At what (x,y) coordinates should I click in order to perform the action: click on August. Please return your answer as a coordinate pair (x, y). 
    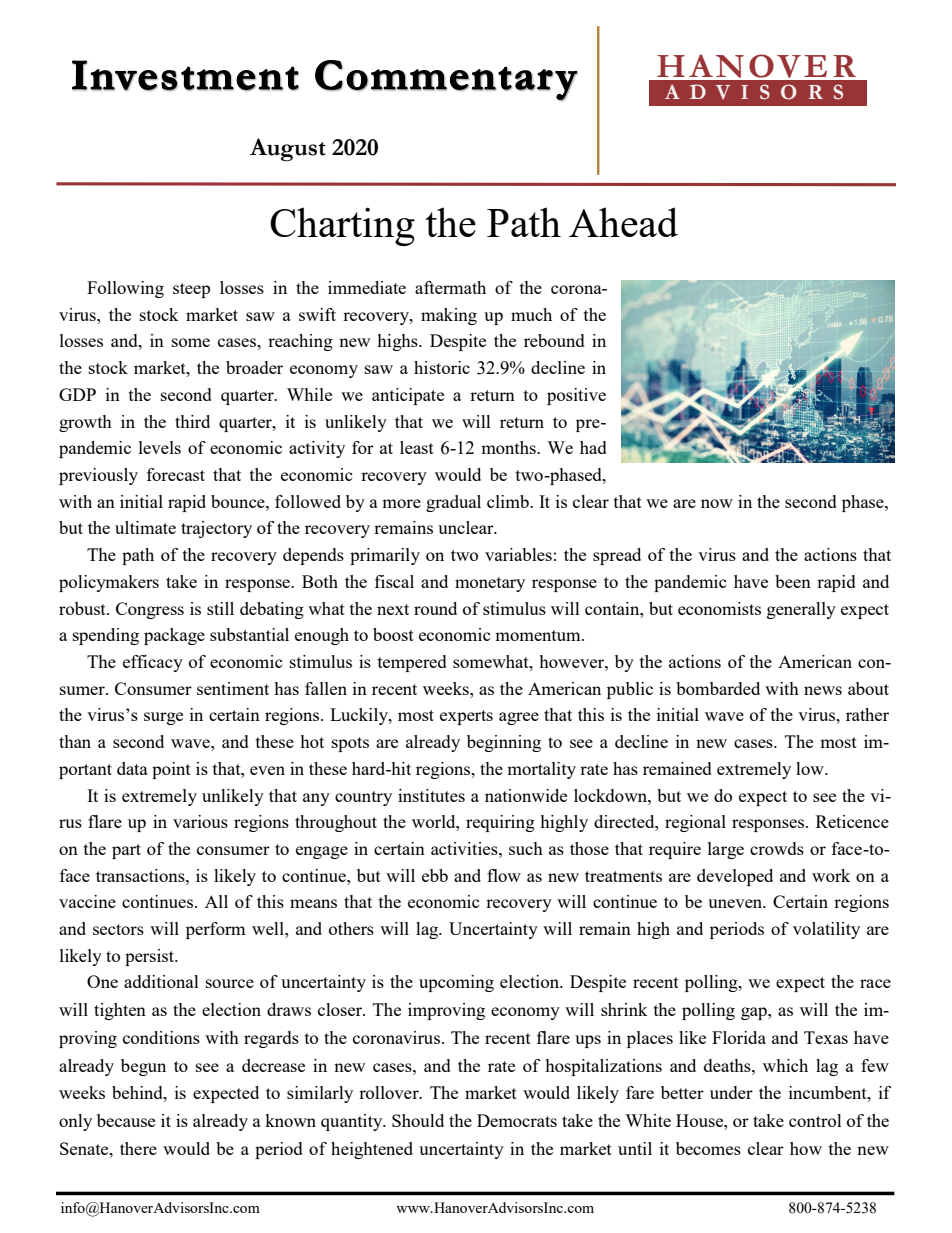
    Looking at the image, I should click on (288, 150).
